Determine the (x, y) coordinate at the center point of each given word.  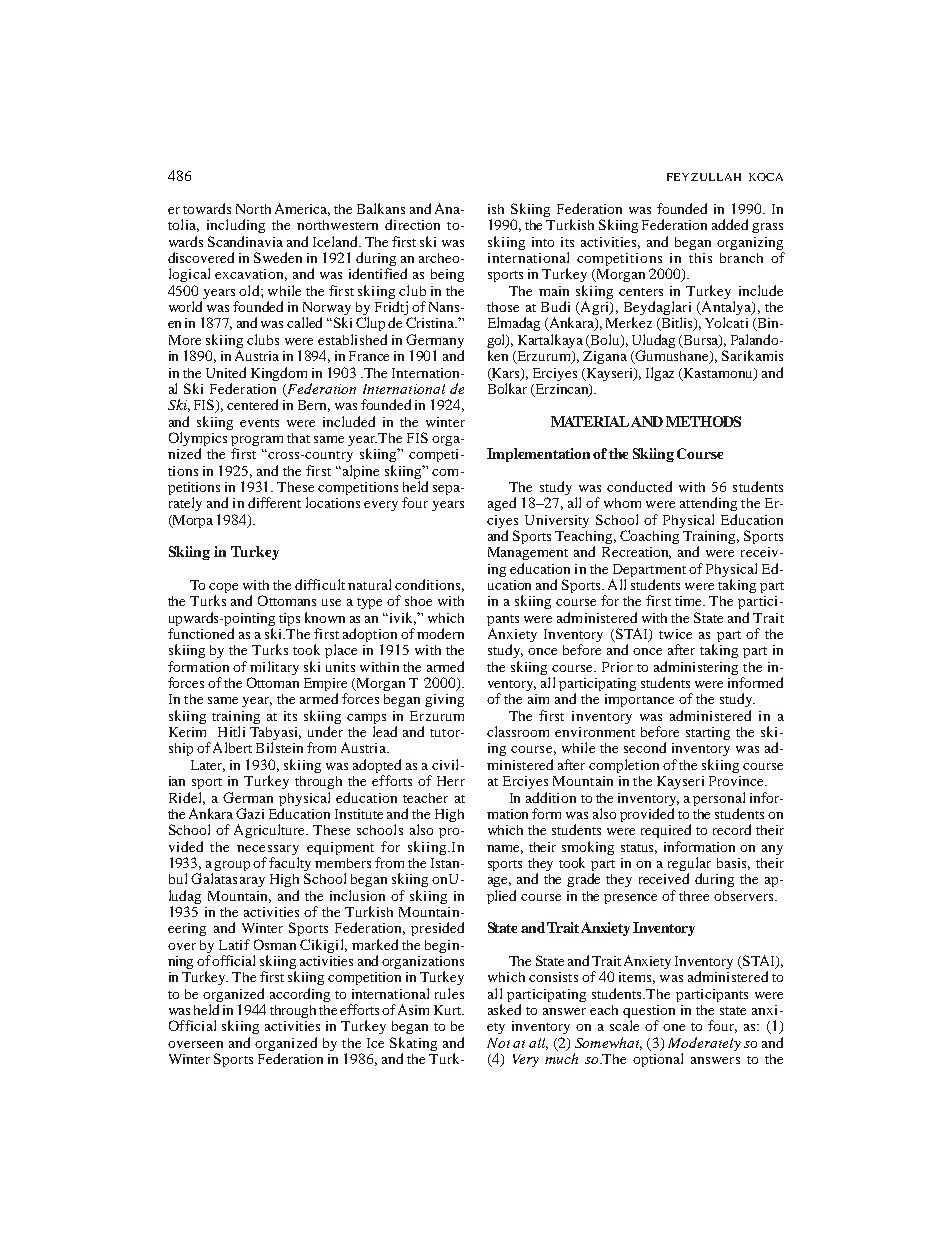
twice (675, 634)
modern (440, 633)
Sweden (278, 257)
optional (658, 1060)
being (447, 275)
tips (289, 619)
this (700, 258)
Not (498, 1043)
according (300, 995)
